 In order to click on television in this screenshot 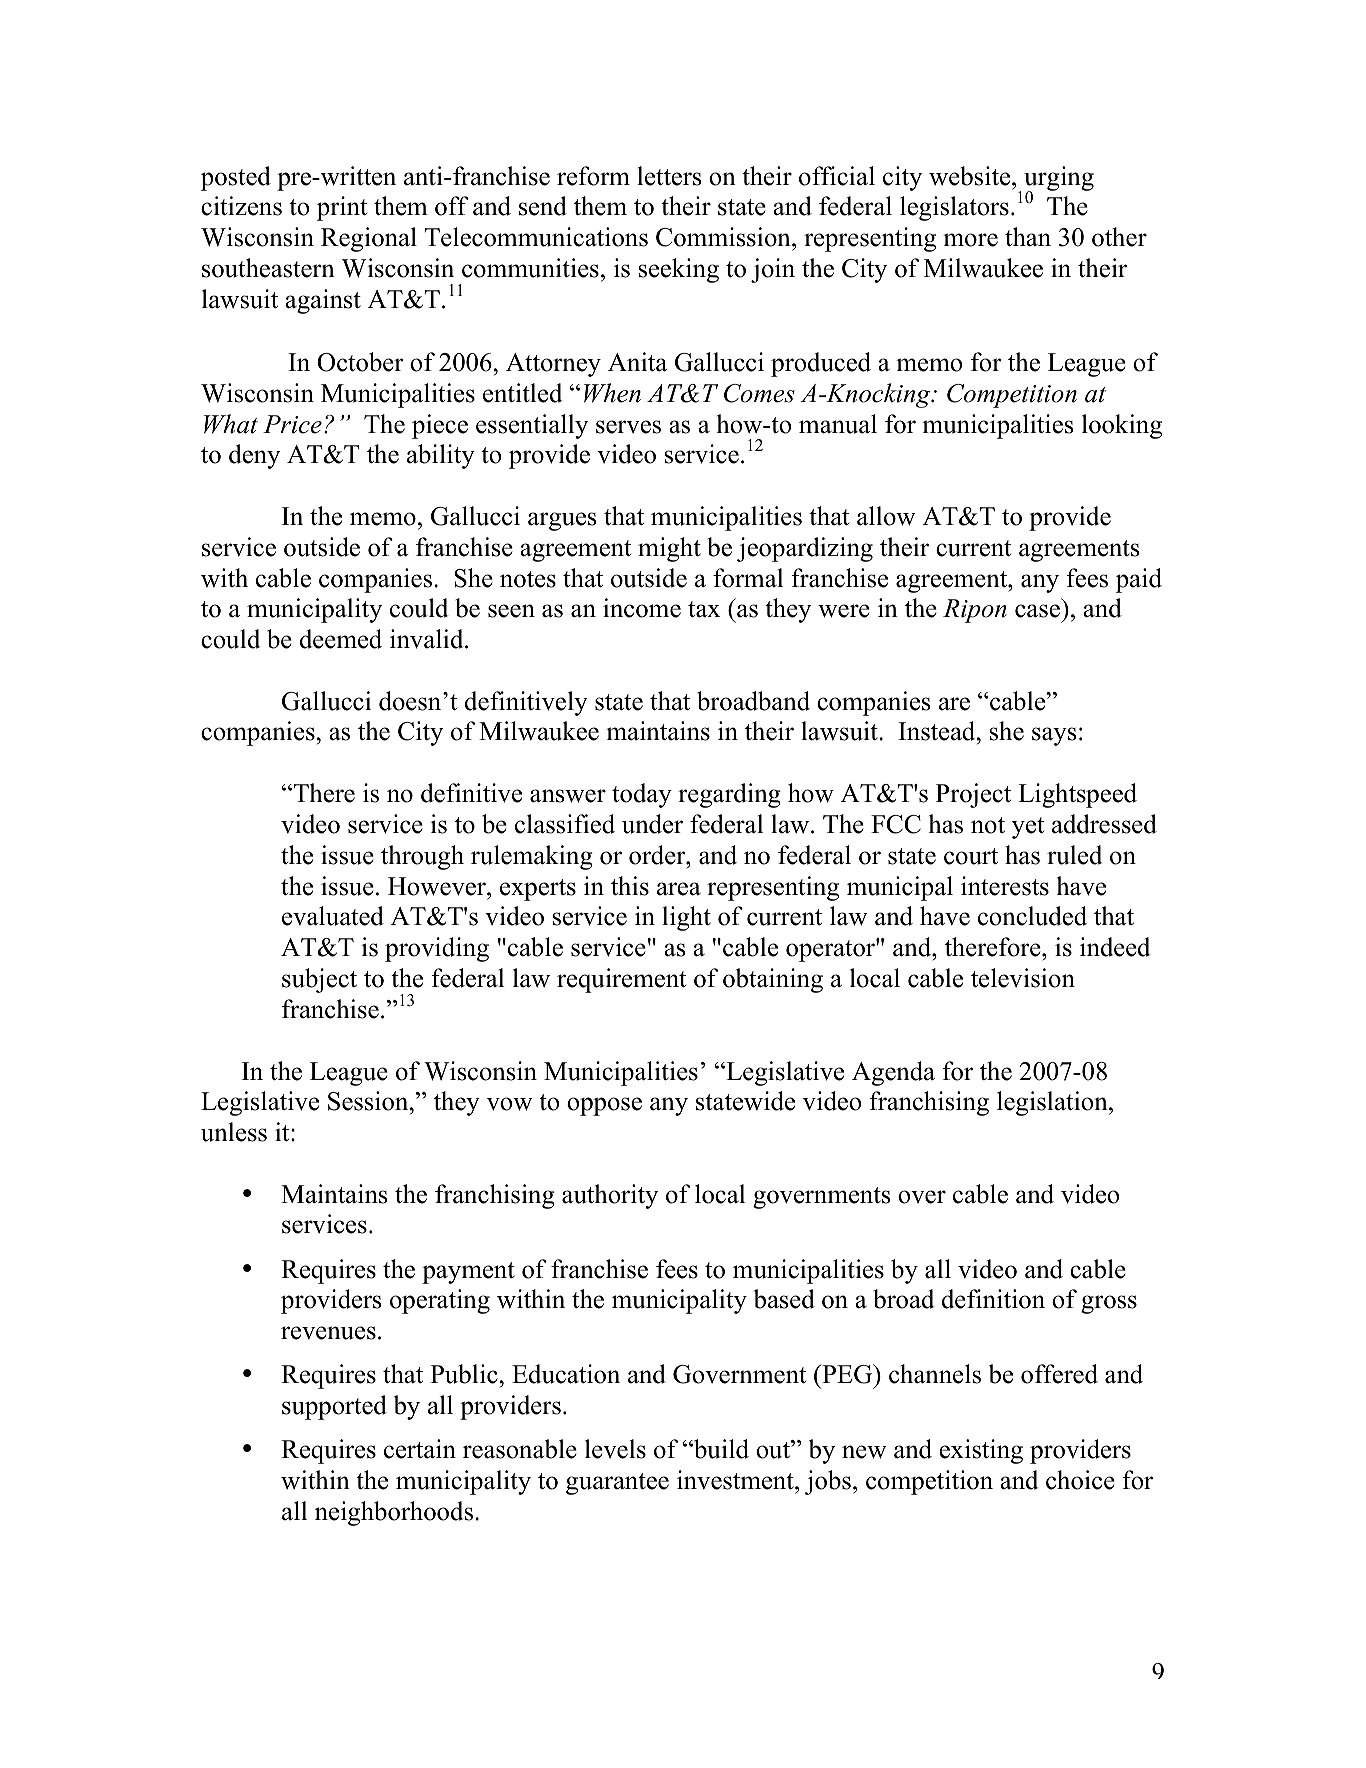, I will do `click(1023, 978)`.
